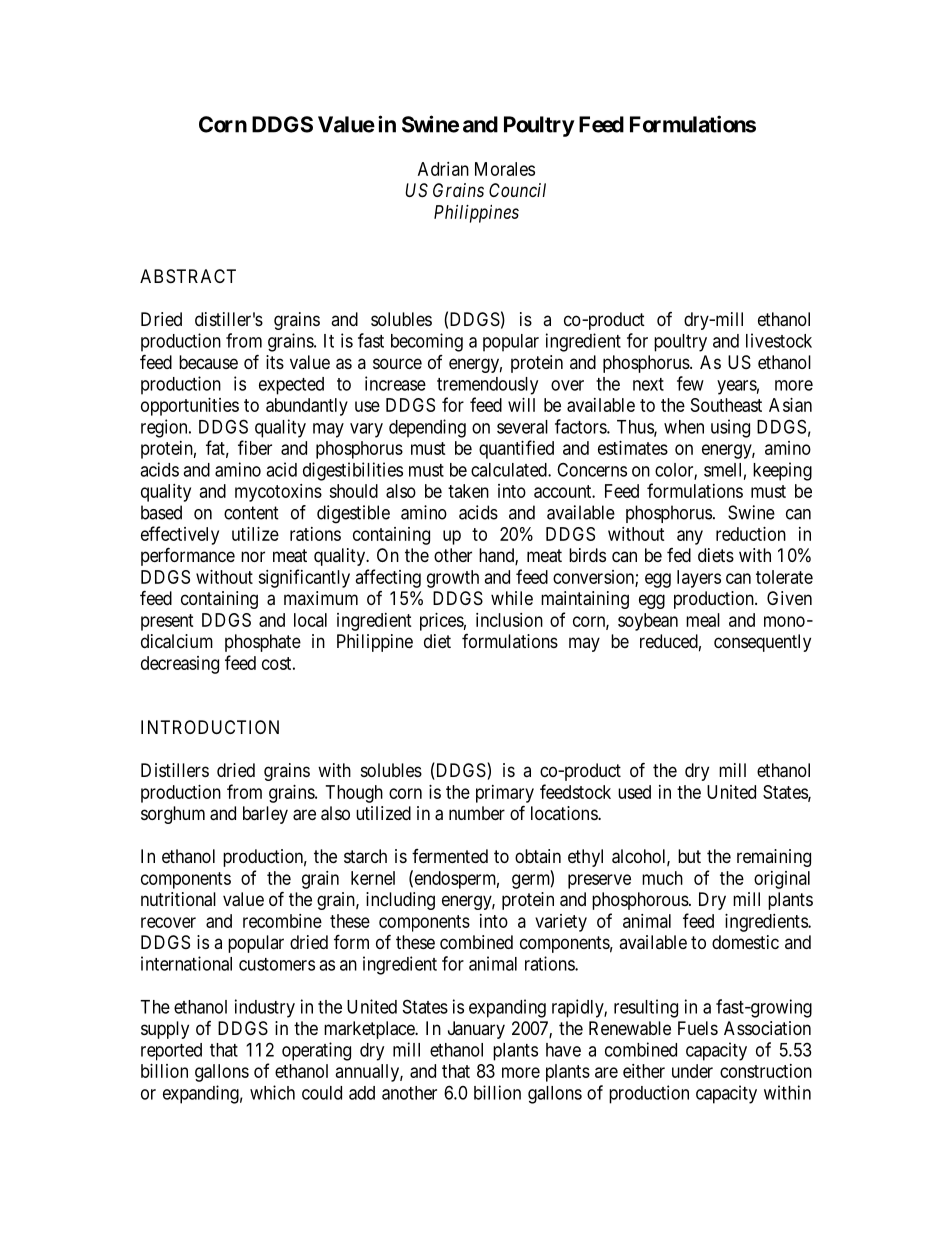 The height and width of the document is (1233, 952). Describe the element at coordinates (188, 276) in the document. I see `ABSTRACT` at that location.
